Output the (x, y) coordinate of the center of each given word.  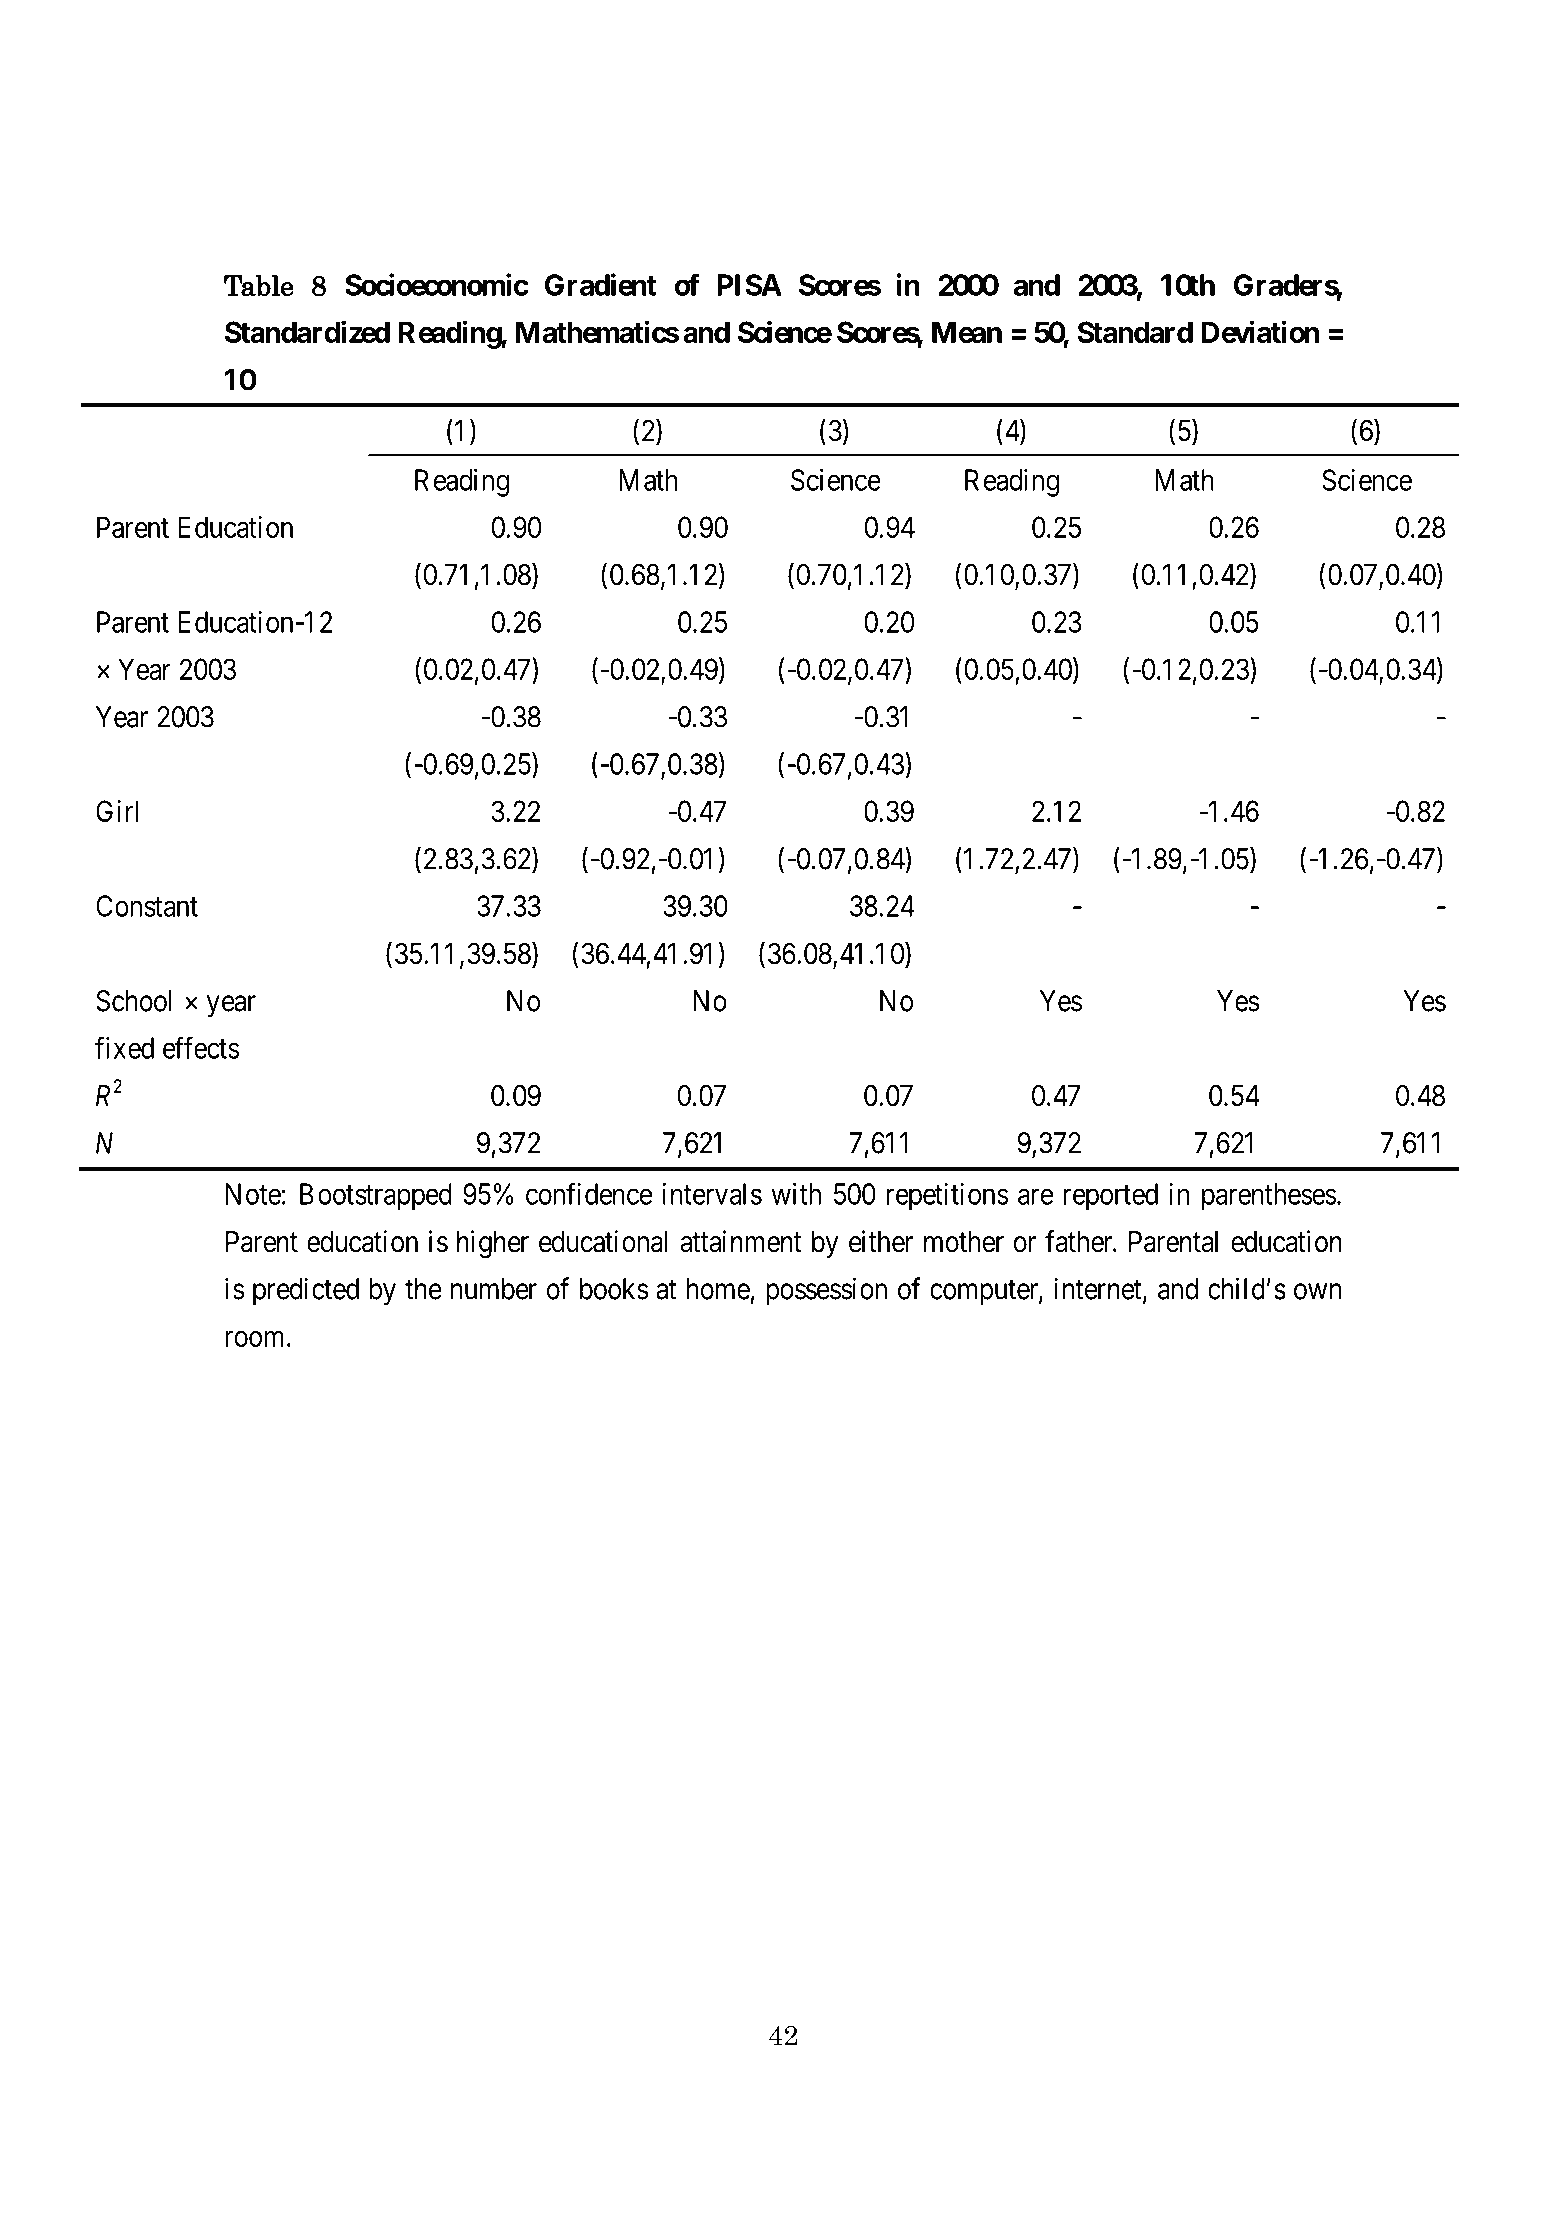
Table (259, 286)
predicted (306, 1291)
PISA (749, 285)
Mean (967, 332)
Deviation (1260, 331)
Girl (117, 811)
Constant (147, 906)
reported (1111, 1197)
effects (201, 1048)
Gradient (600, 284)
